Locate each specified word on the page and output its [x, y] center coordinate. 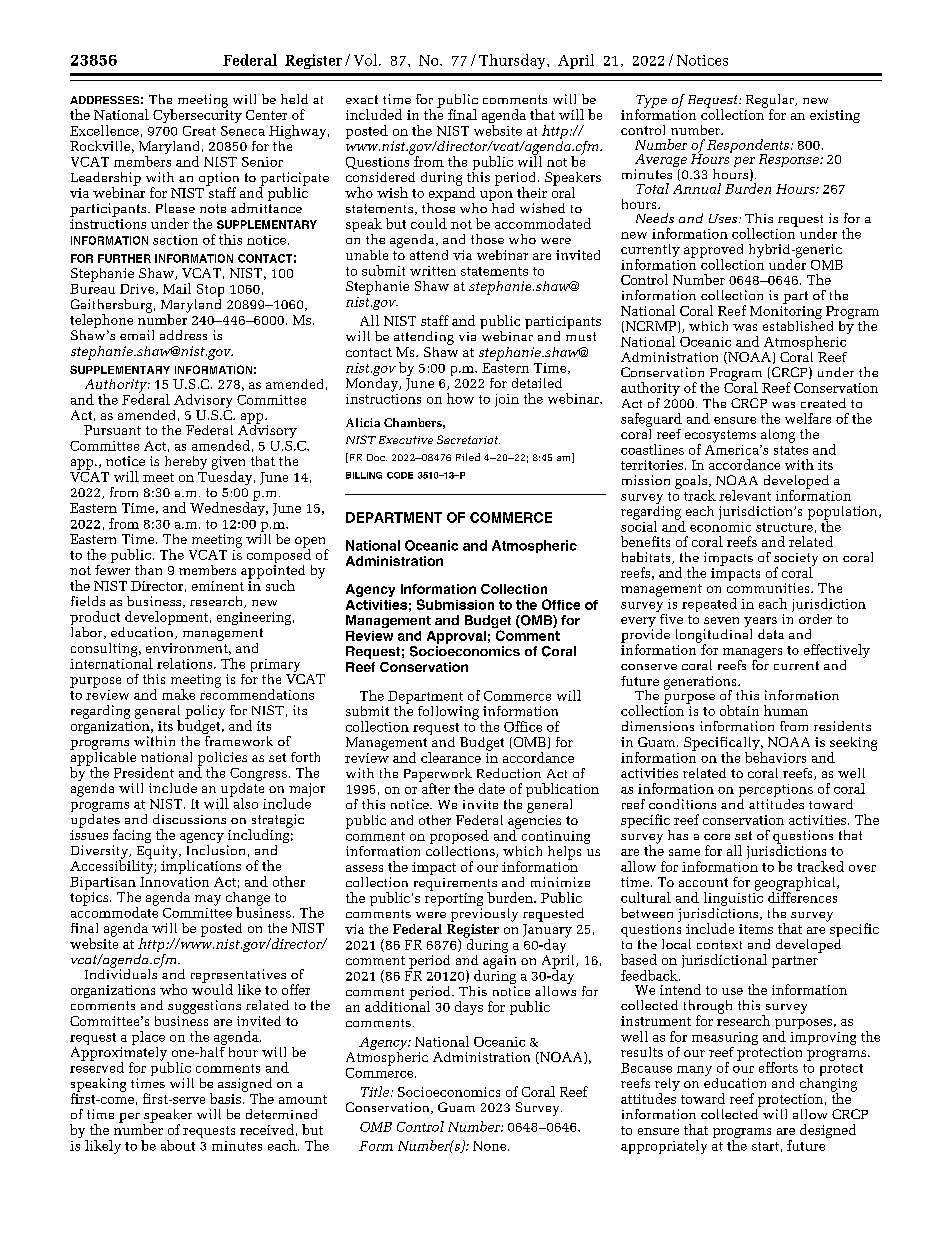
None [491, 1146]
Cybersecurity [197, 115]
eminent [218, 586]
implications [201, 866]
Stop [209, 292]
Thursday [513, 61]
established [798, 324]
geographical [796, 885]
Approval [456, 637]
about [178, 1145]
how [460, 398]
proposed [459, 837]
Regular [771, 102]
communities [769, 588]
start [765, 1146]
